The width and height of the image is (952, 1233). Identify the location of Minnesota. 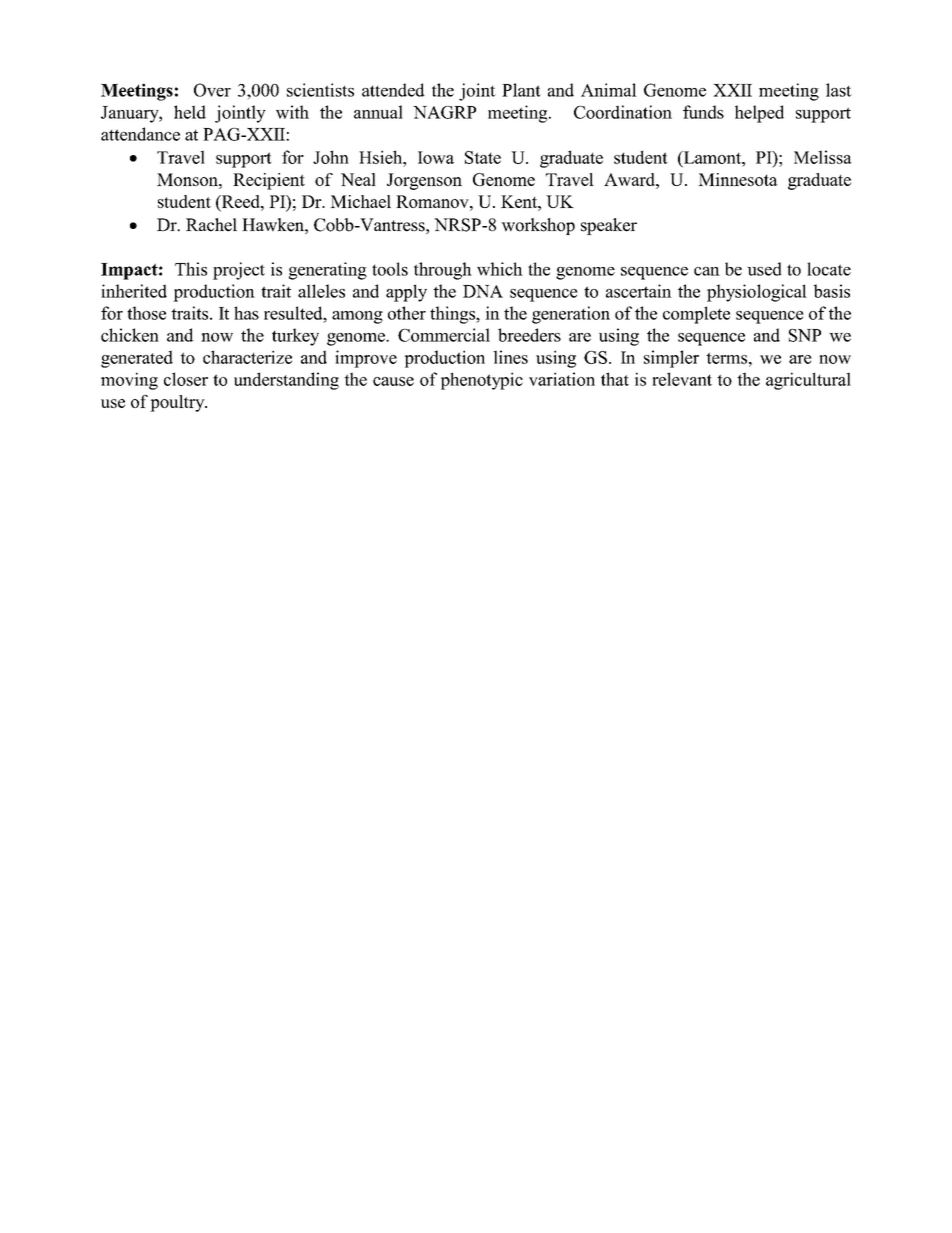
(738, 179).
